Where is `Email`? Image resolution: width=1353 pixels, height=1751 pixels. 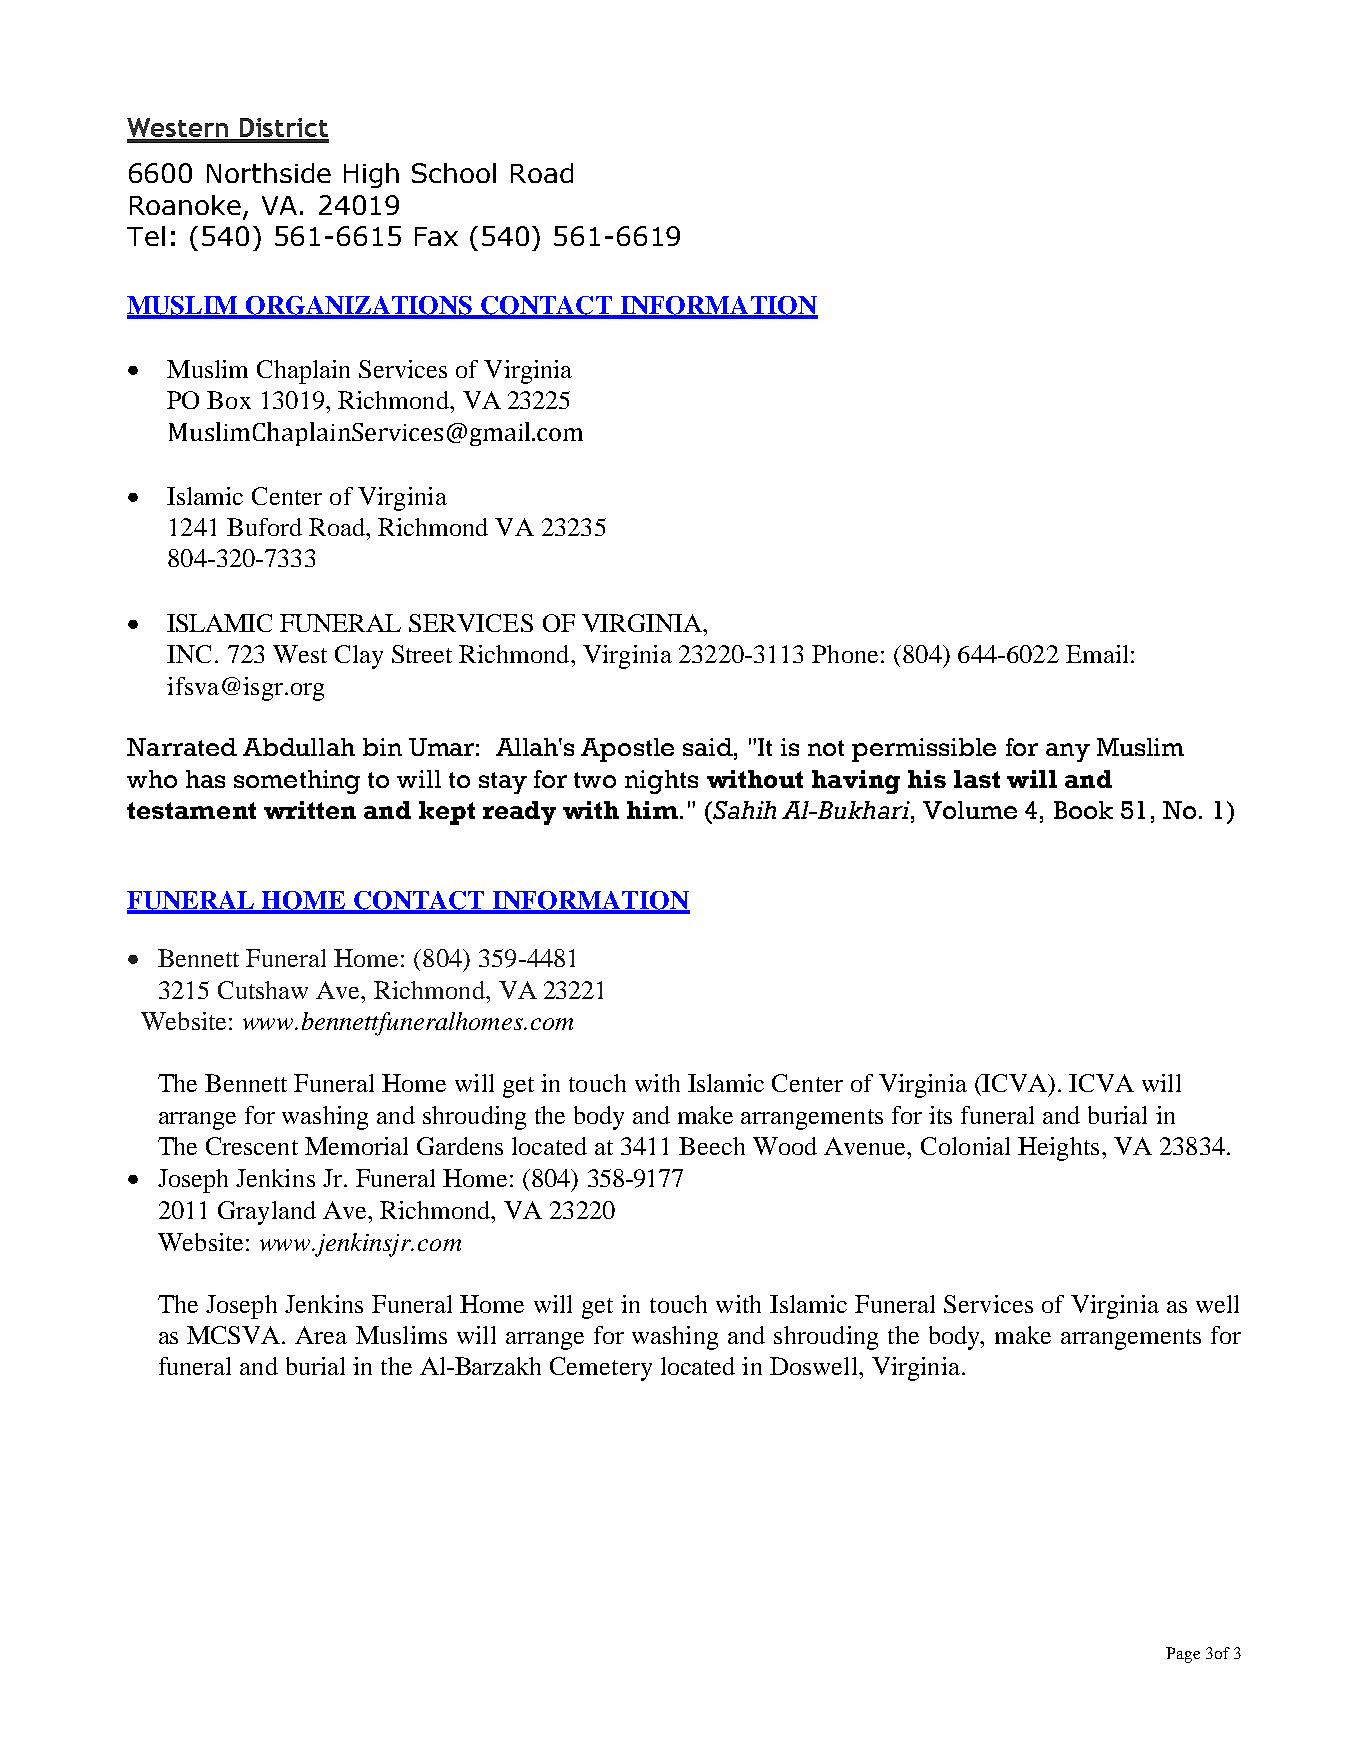 Email is located at coordinates (1097, 654).
